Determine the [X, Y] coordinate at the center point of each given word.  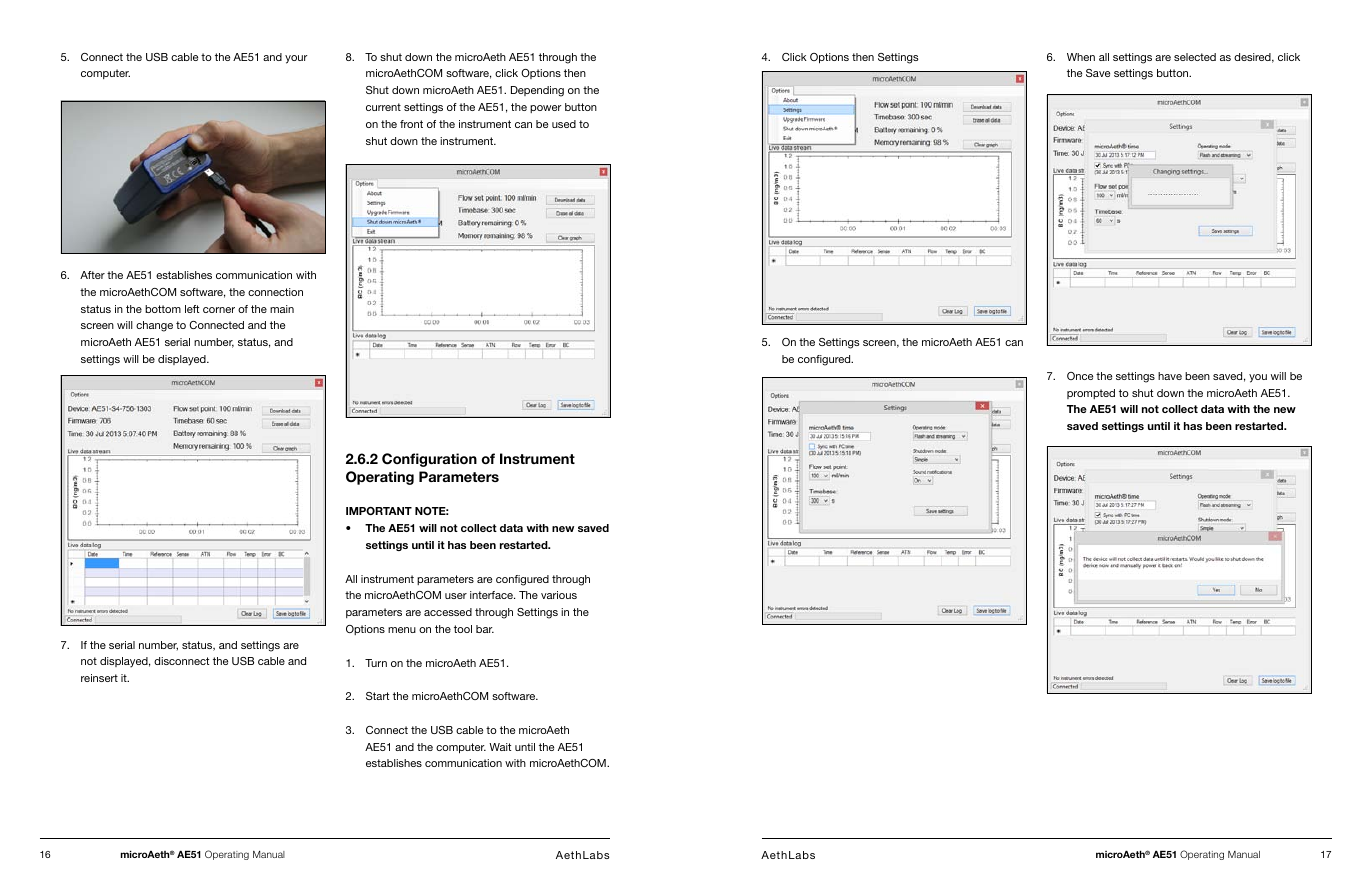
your [296, 59]
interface [492, 595]
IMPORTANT [379, 511]
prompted [1091, 394]
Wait [500, 747]
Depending [537, 91]
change [154, 326]
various [559, 595]
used [564, 124]
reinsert [99, 678]
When [1081, 57]
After [92, 275]
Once [1080, 376]
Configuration [429, 460]
